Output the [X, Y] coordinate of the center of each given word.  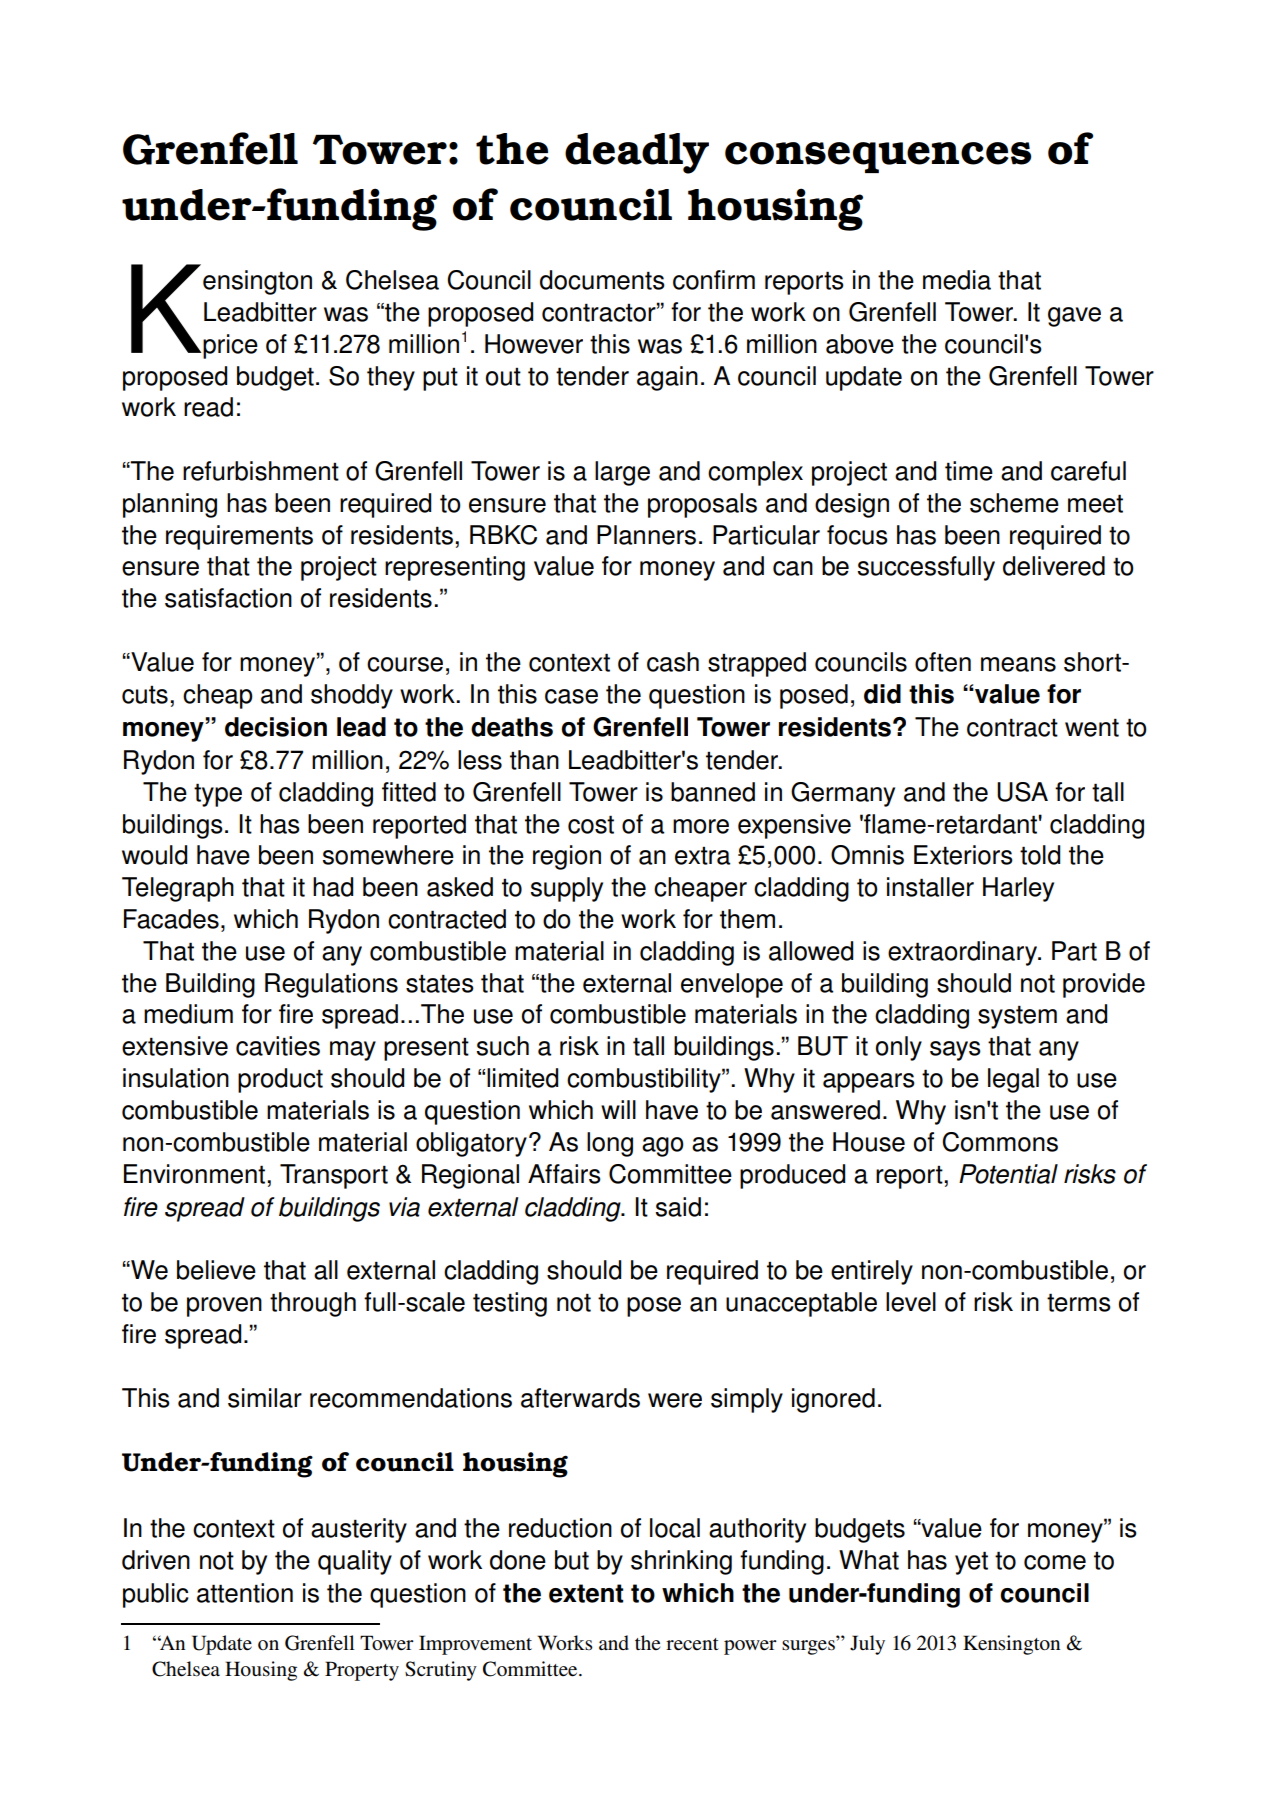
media [957, 280]
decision [276, 727]
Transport [334, 1176]
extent [586, 1593]
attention [245, 1593]
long [610, 1144]
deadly [637, 153]
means [1018, 664]
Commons [1000, 1142]
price [230, 346]
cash [673, 662]
